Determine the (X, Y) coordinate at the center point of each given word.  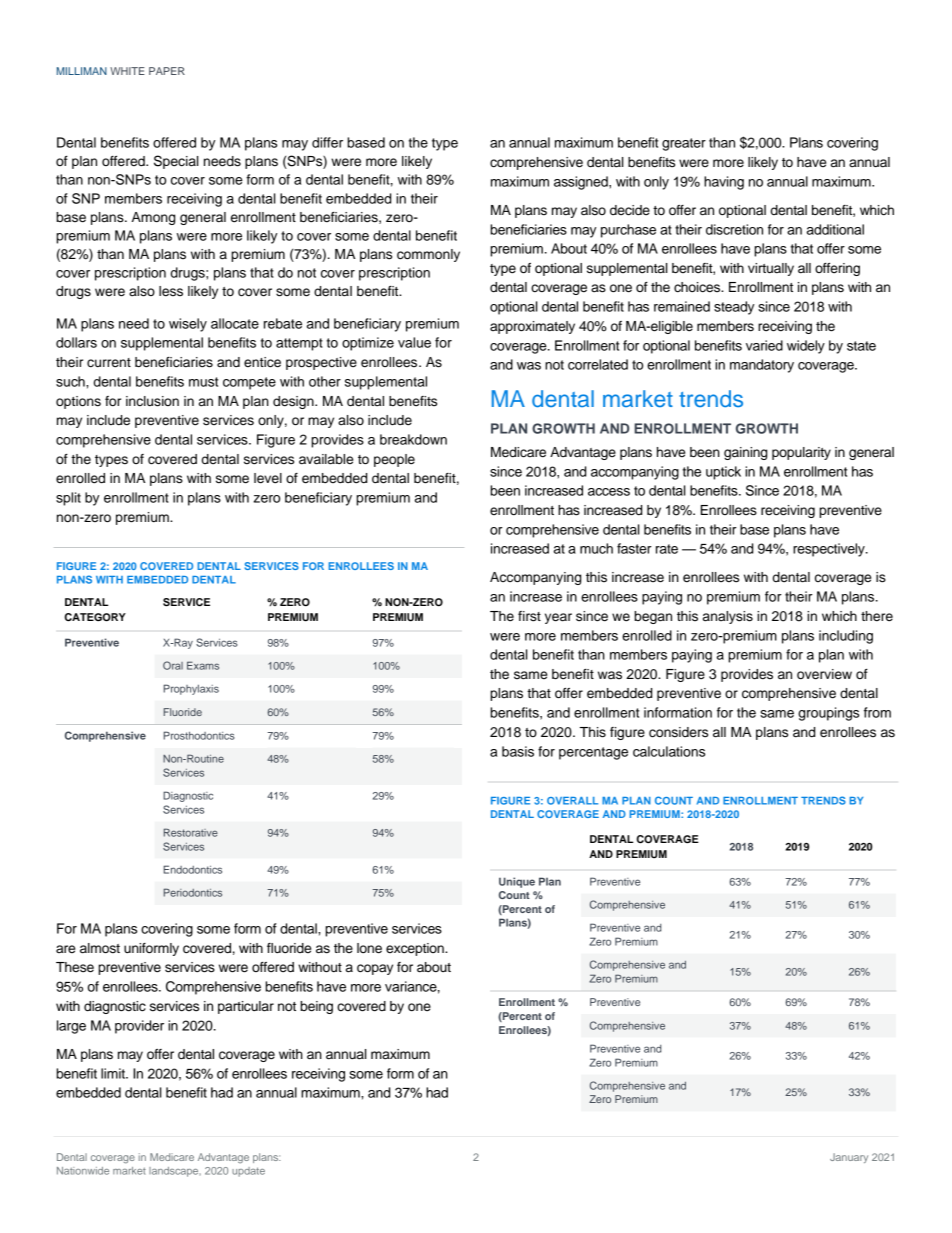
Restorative (191, 832)
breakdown (413, 439)
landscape (175, 1172)
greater (684, 144)
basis (518, 751)
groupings (828, 714)
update (248, 1172)
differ (327, 142)
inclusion (152, 401)
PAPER (167, 71)
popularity (801, 453)
